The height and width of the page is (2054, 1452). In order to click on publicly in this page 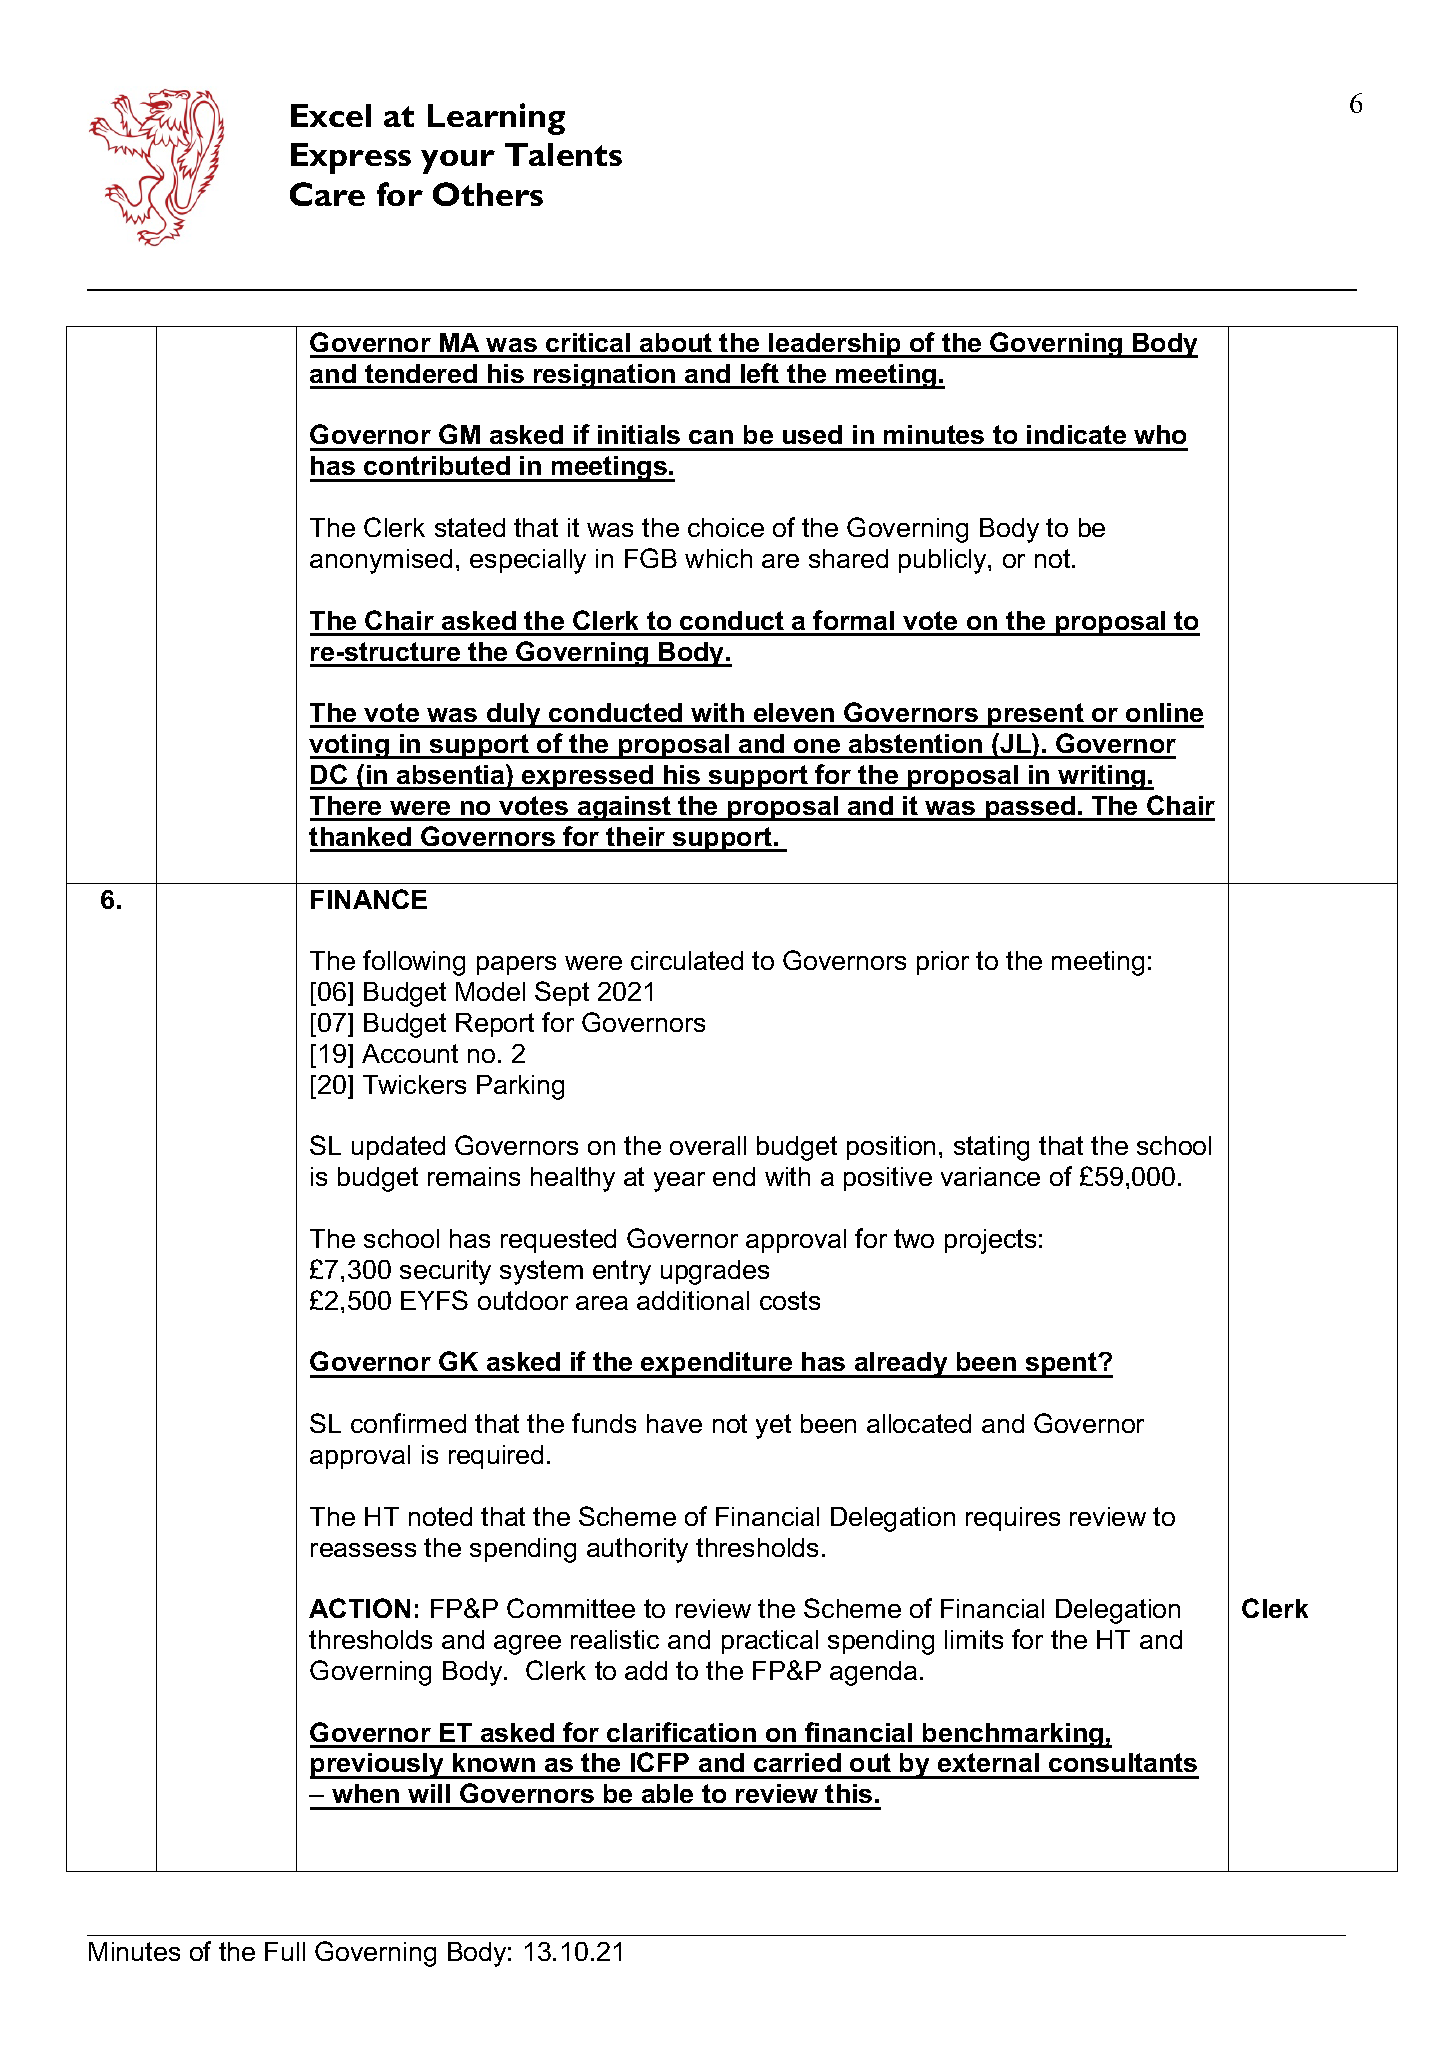, I will do `click(944, 561)`.
